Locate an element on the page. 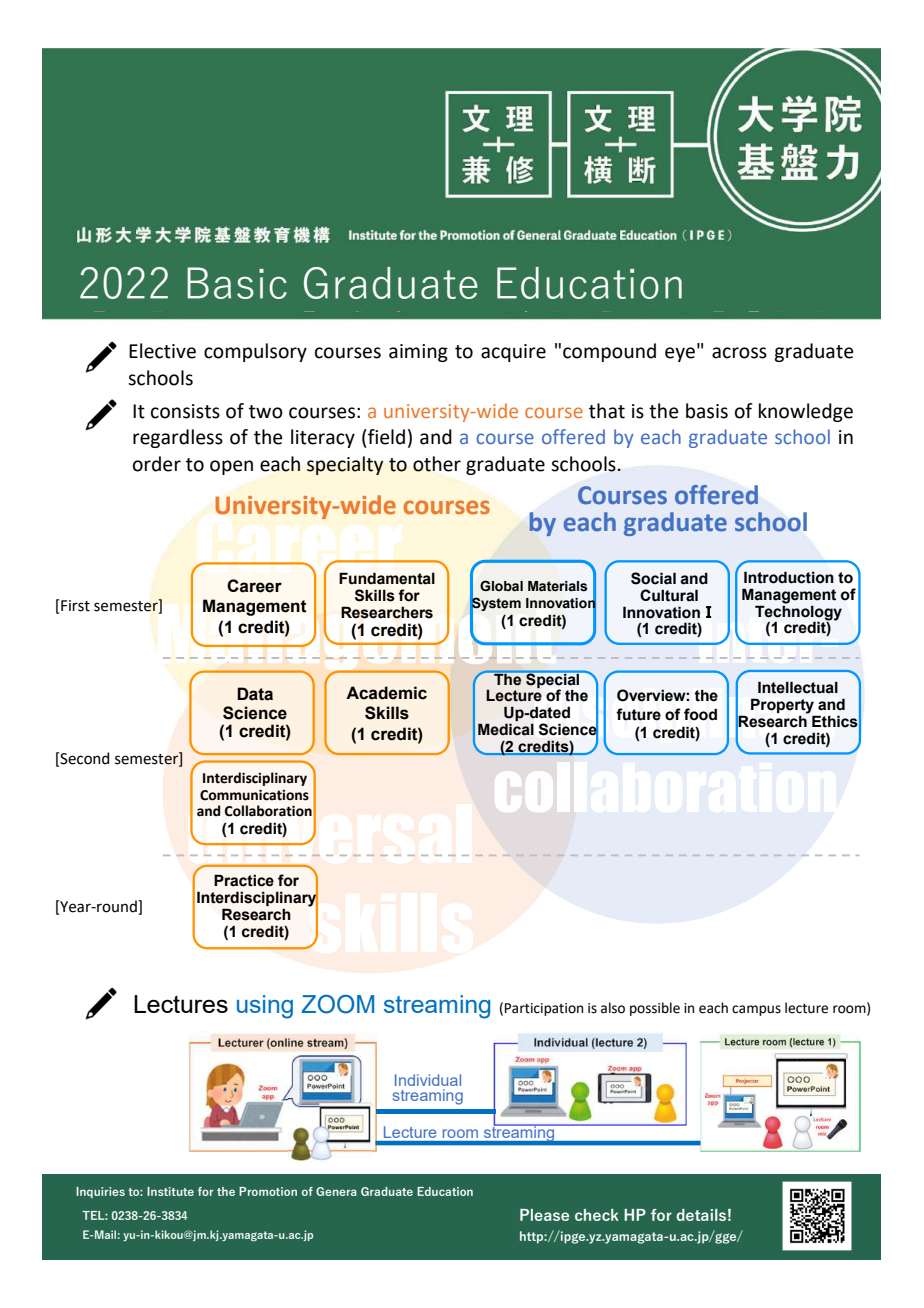 This document has height=1308, width=924. ZOOM is located at coordinates (338, 1004).
